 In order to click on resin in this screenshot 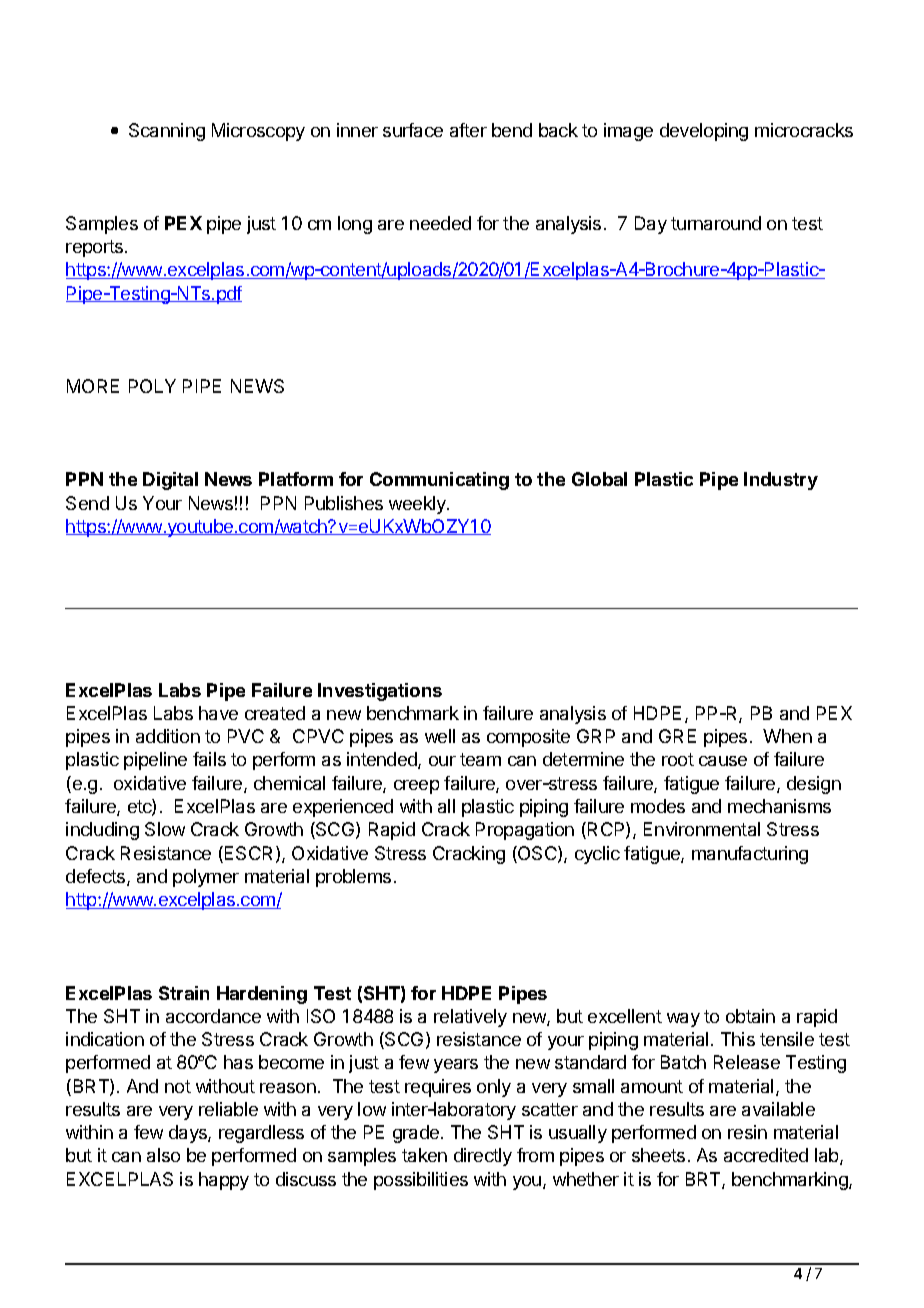, I will do `click(747, 1132)`.
